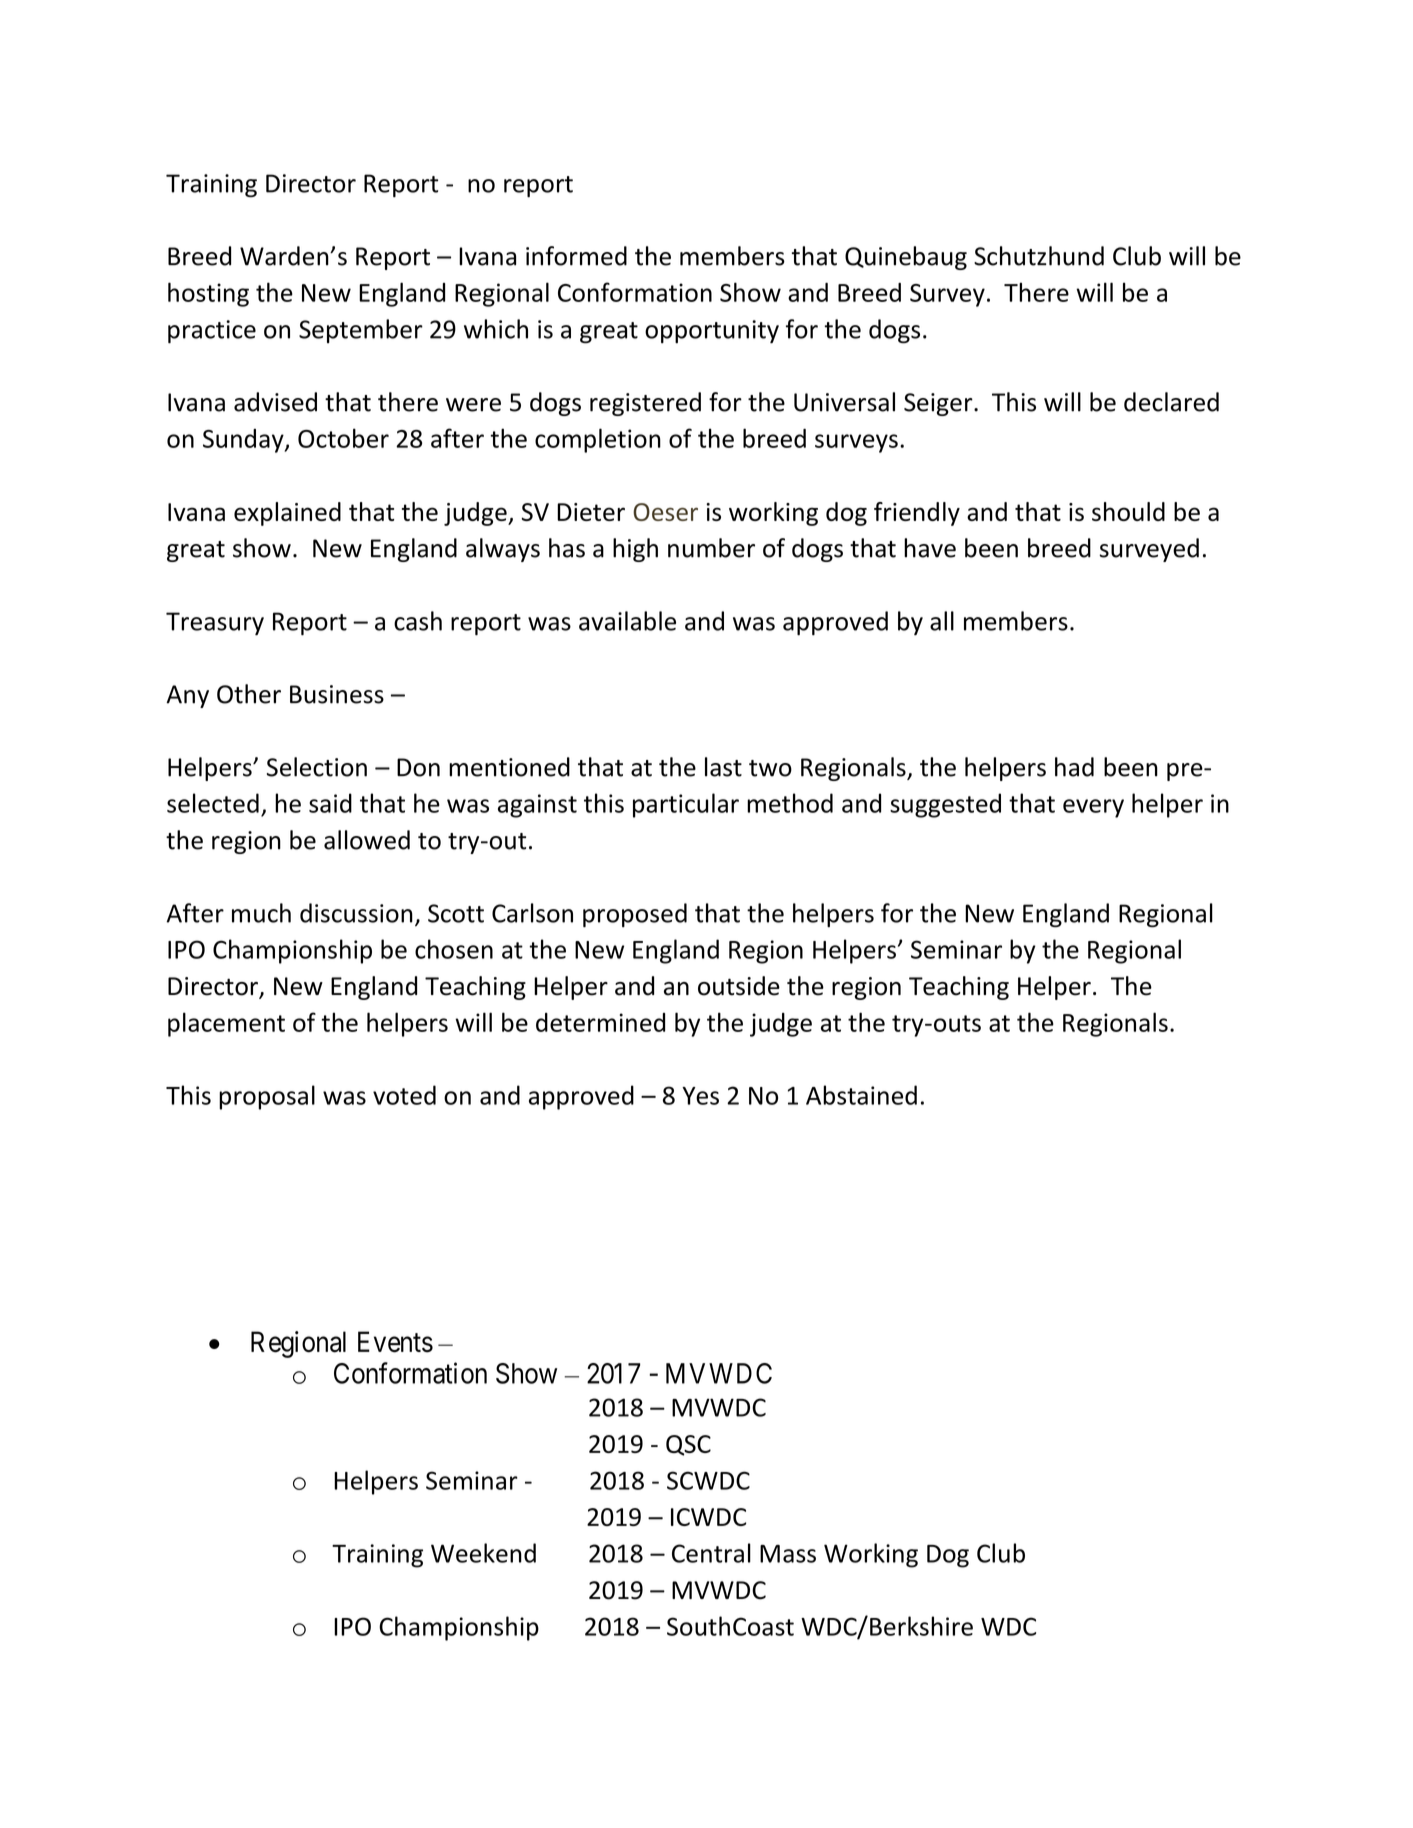 Image resolution: width=1413 pixels, height=1828 pixels. I want to click on proposal, so click(267, 1097).
